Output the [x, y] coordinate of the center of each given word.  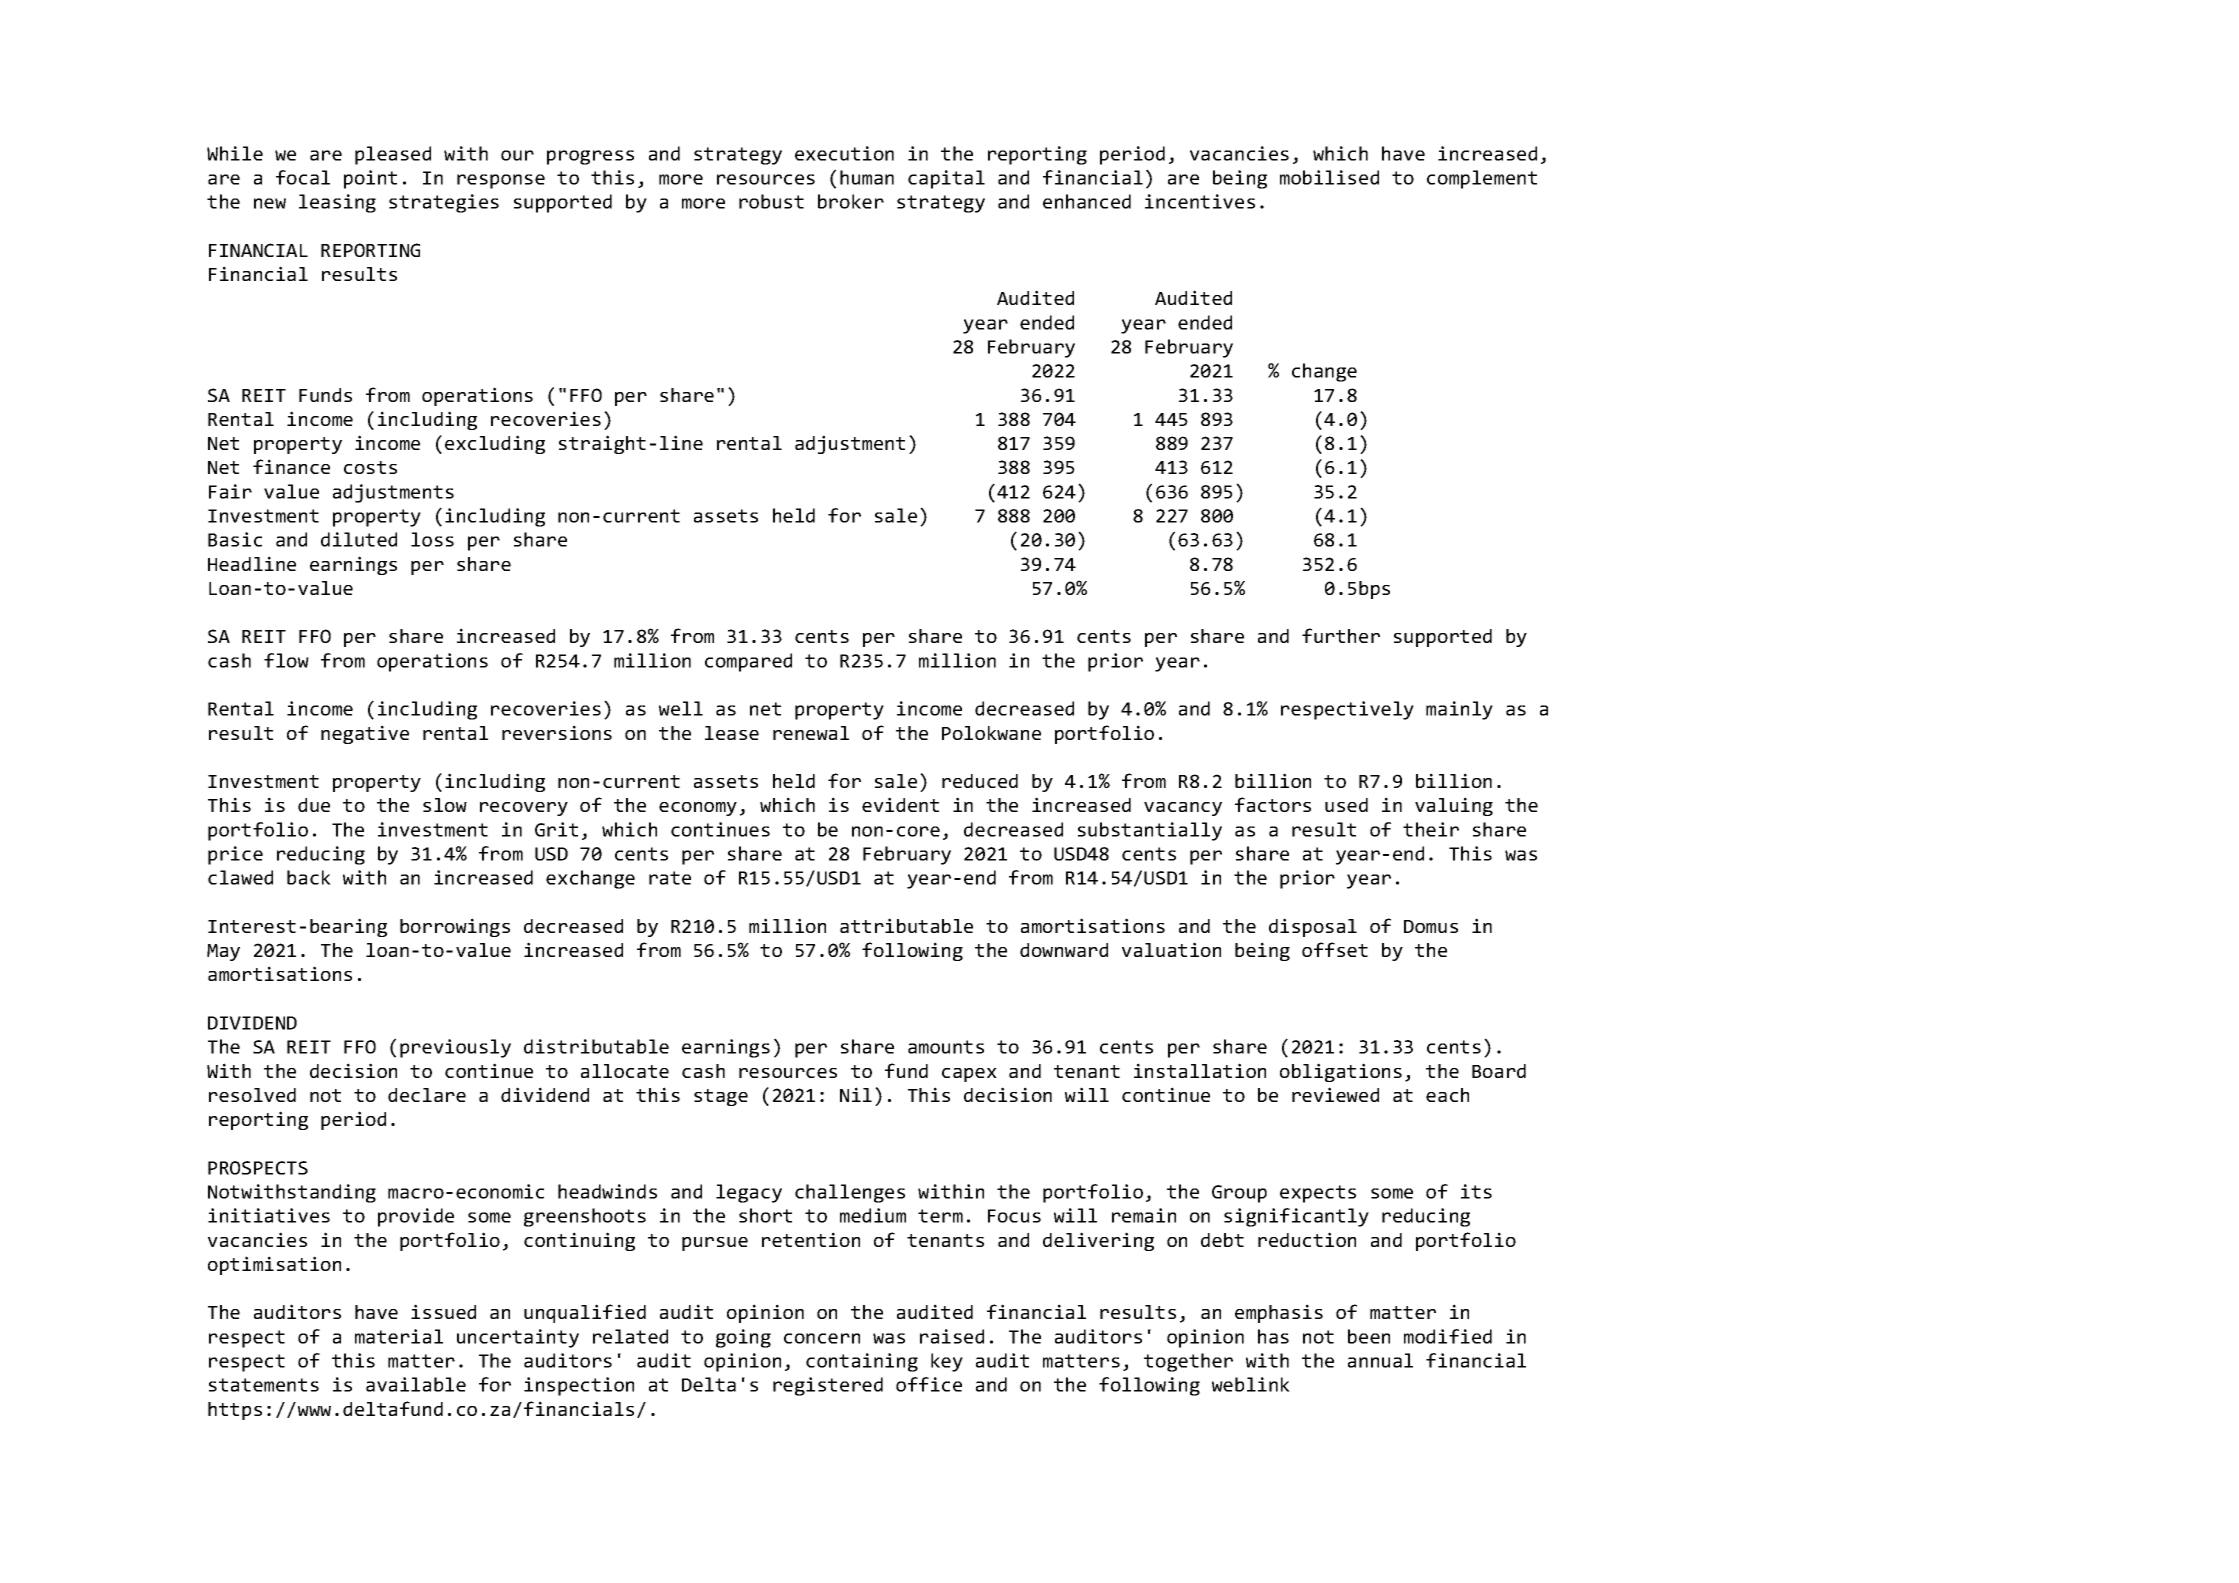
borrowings [455, 927]
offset [1335, 949]
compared [748, 662]
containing [862, 1362]
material [399, 1336]
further [1341, 635]
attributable [906, 925]
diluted [359, 539]
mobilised [1329, 177]
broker [851, 201]
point [370, 179]
